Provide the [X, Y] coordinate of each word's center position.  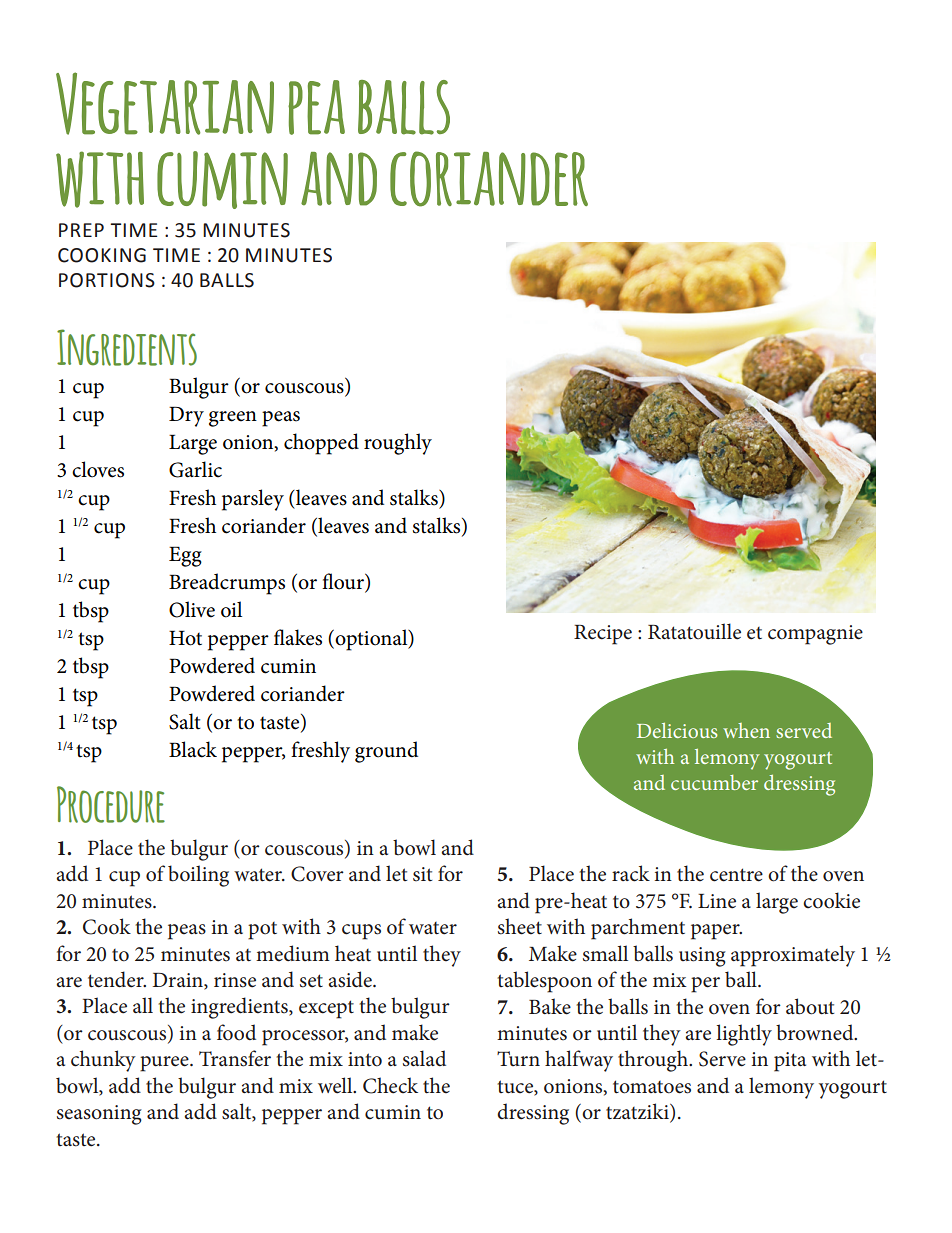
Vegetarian [165, 103]
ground [386, 752]
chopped [321, 444]
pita [790, 1062]
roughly [398, 444]
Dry [186, 416]
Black [193, 749]
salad [424, 1058]
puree [165, 1064]
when [746, 730]
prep [81, 230]
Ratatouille [694, 631]
